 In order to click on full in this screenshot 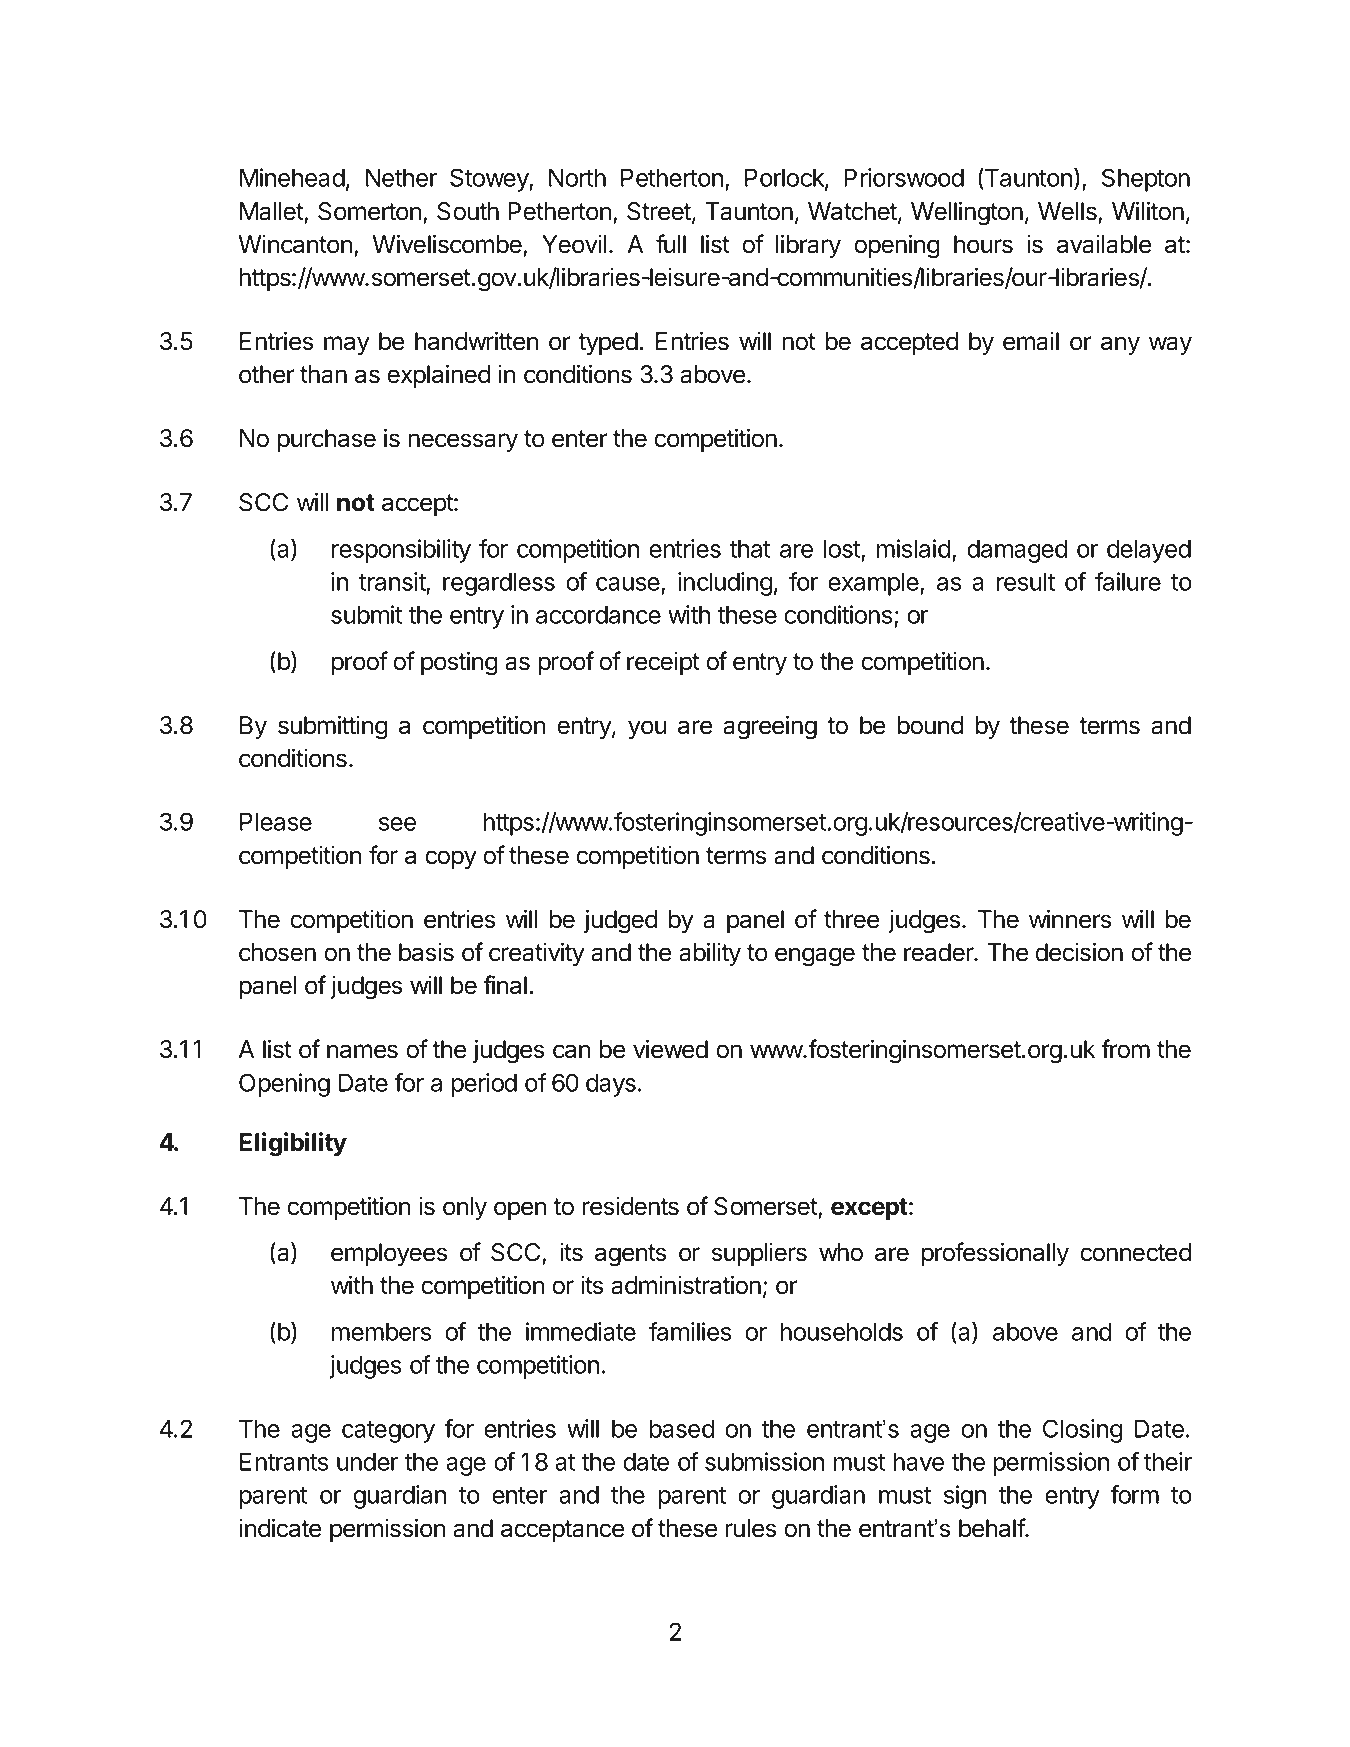, I will do `click(671, 243)`.
